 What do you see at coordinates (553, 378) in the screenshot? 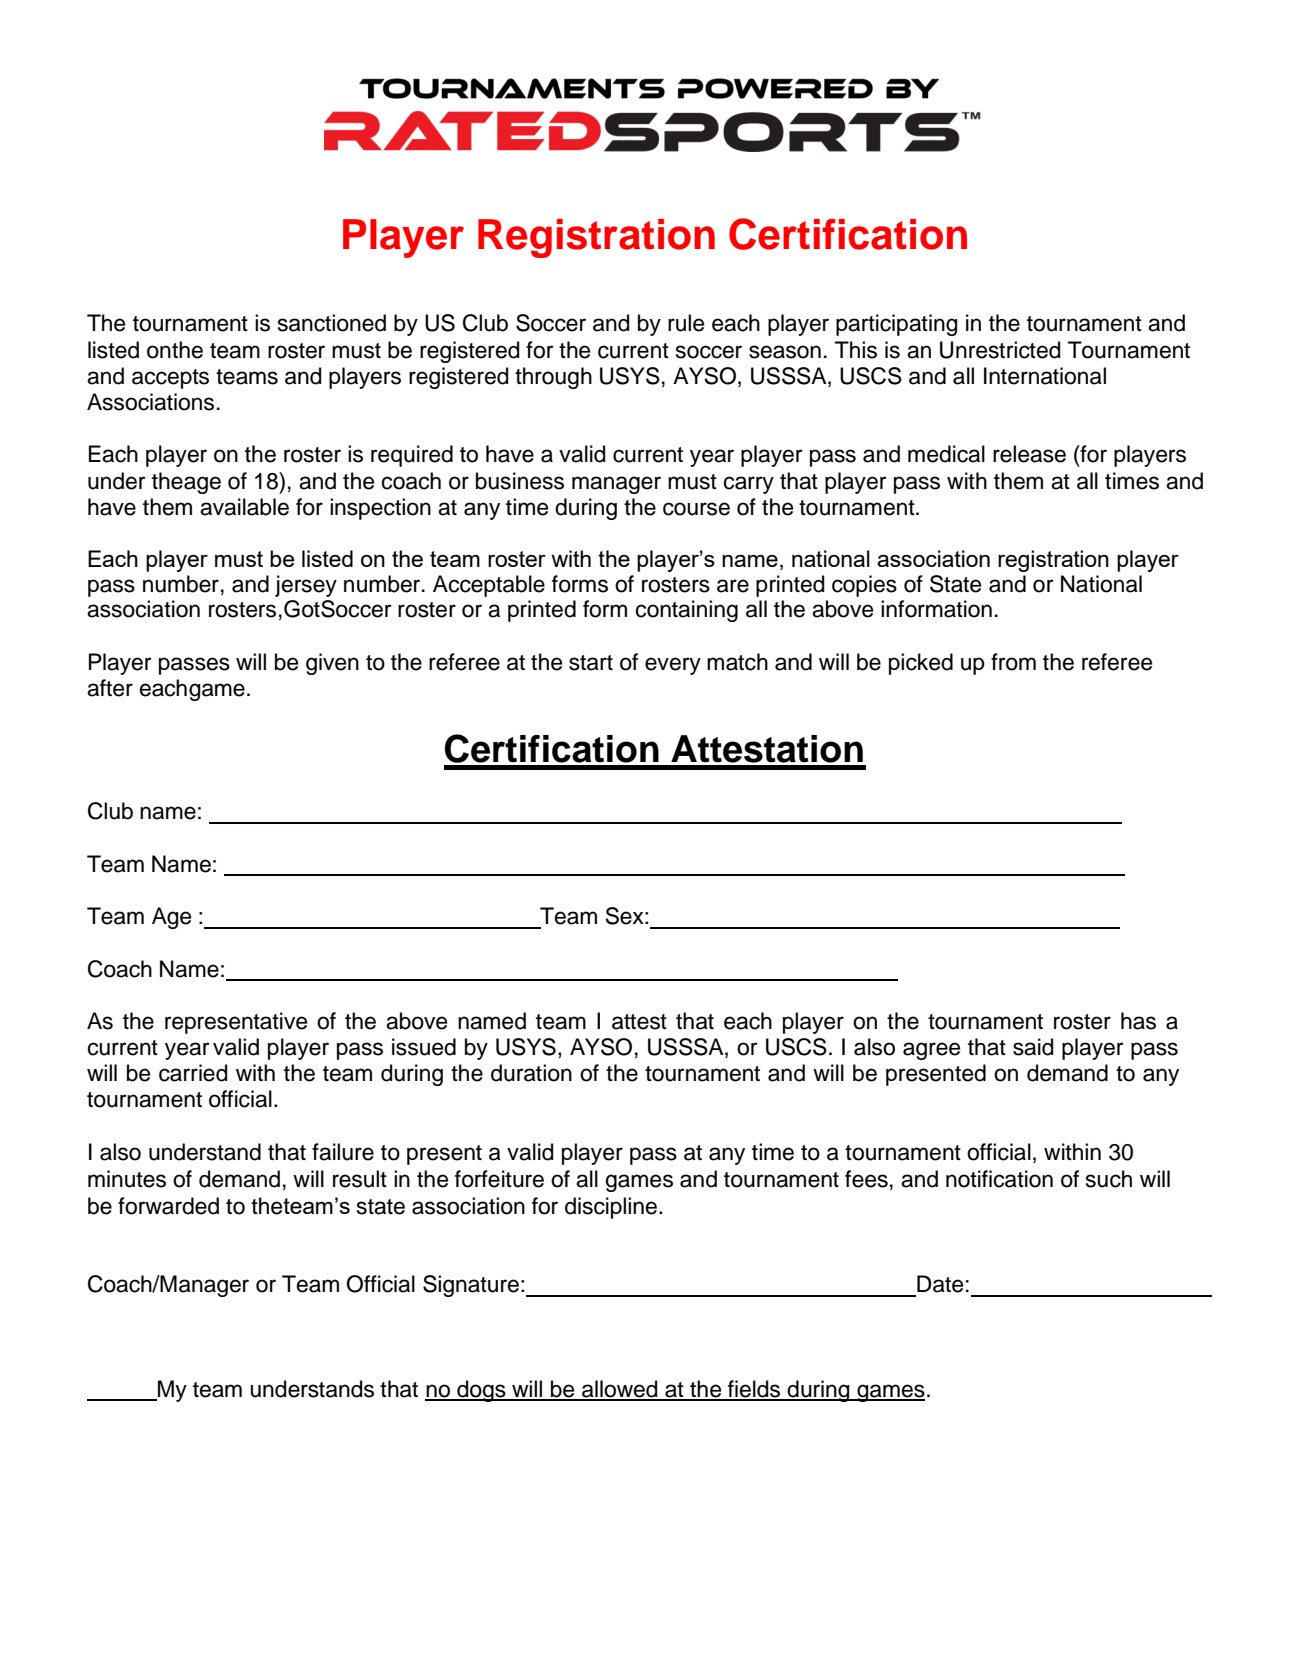
I see `through` at bounding box center [553, 378].
